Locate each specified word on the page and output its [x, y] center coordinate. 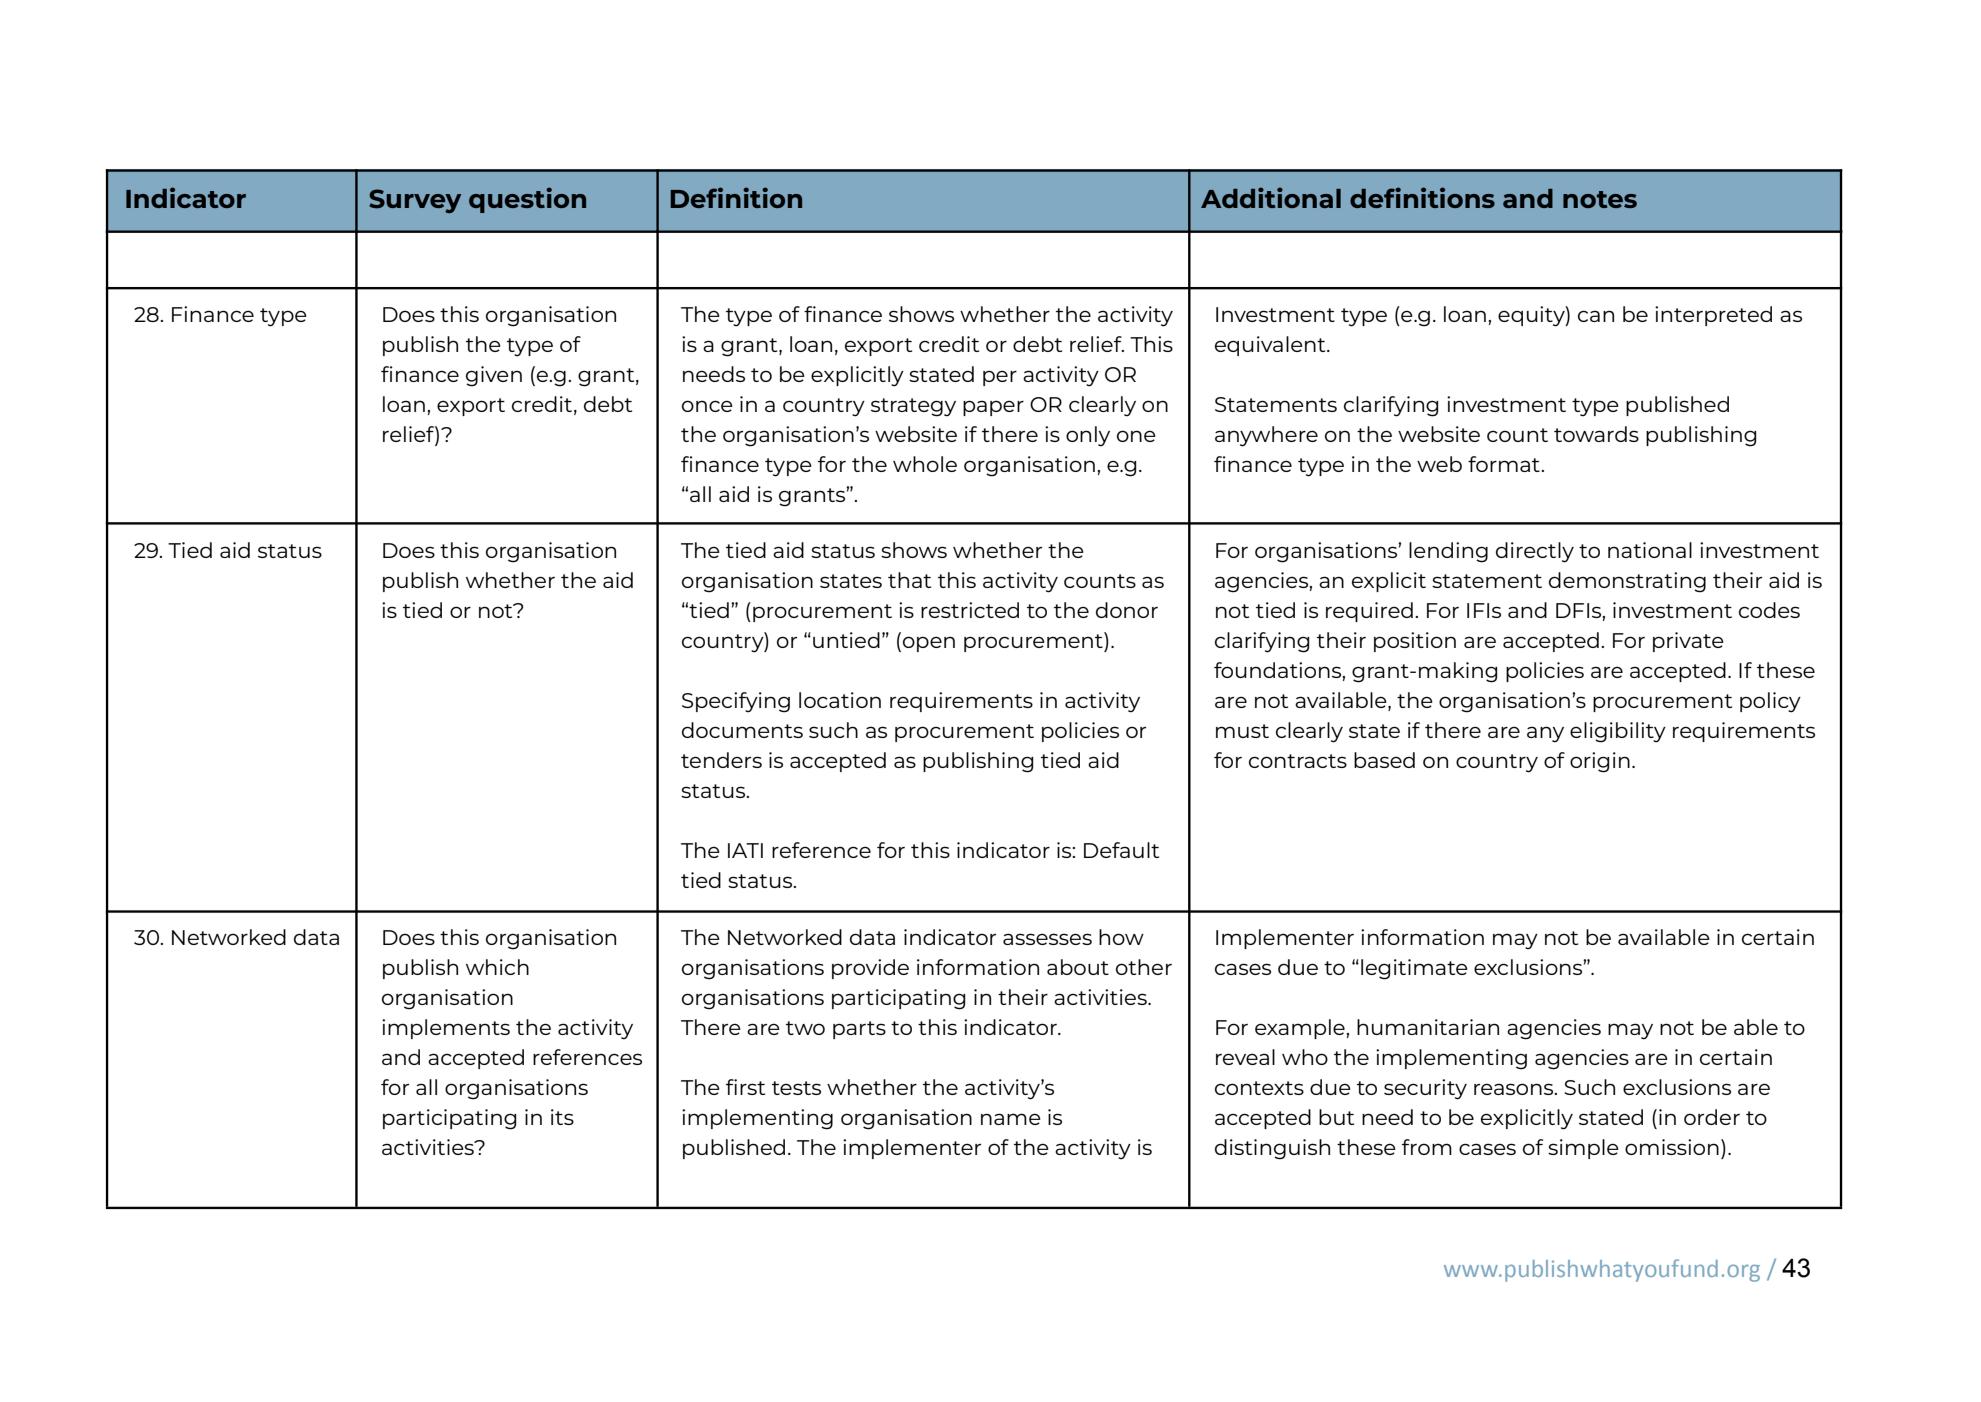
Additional [1271, 197]
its [562, 1117]
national [1650, 550]
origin [1600, 762]
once [707, 406]
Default [1121, 850]
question [527, 200]
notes [1600, 199]
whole [925, 464]
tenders [721, 760]
